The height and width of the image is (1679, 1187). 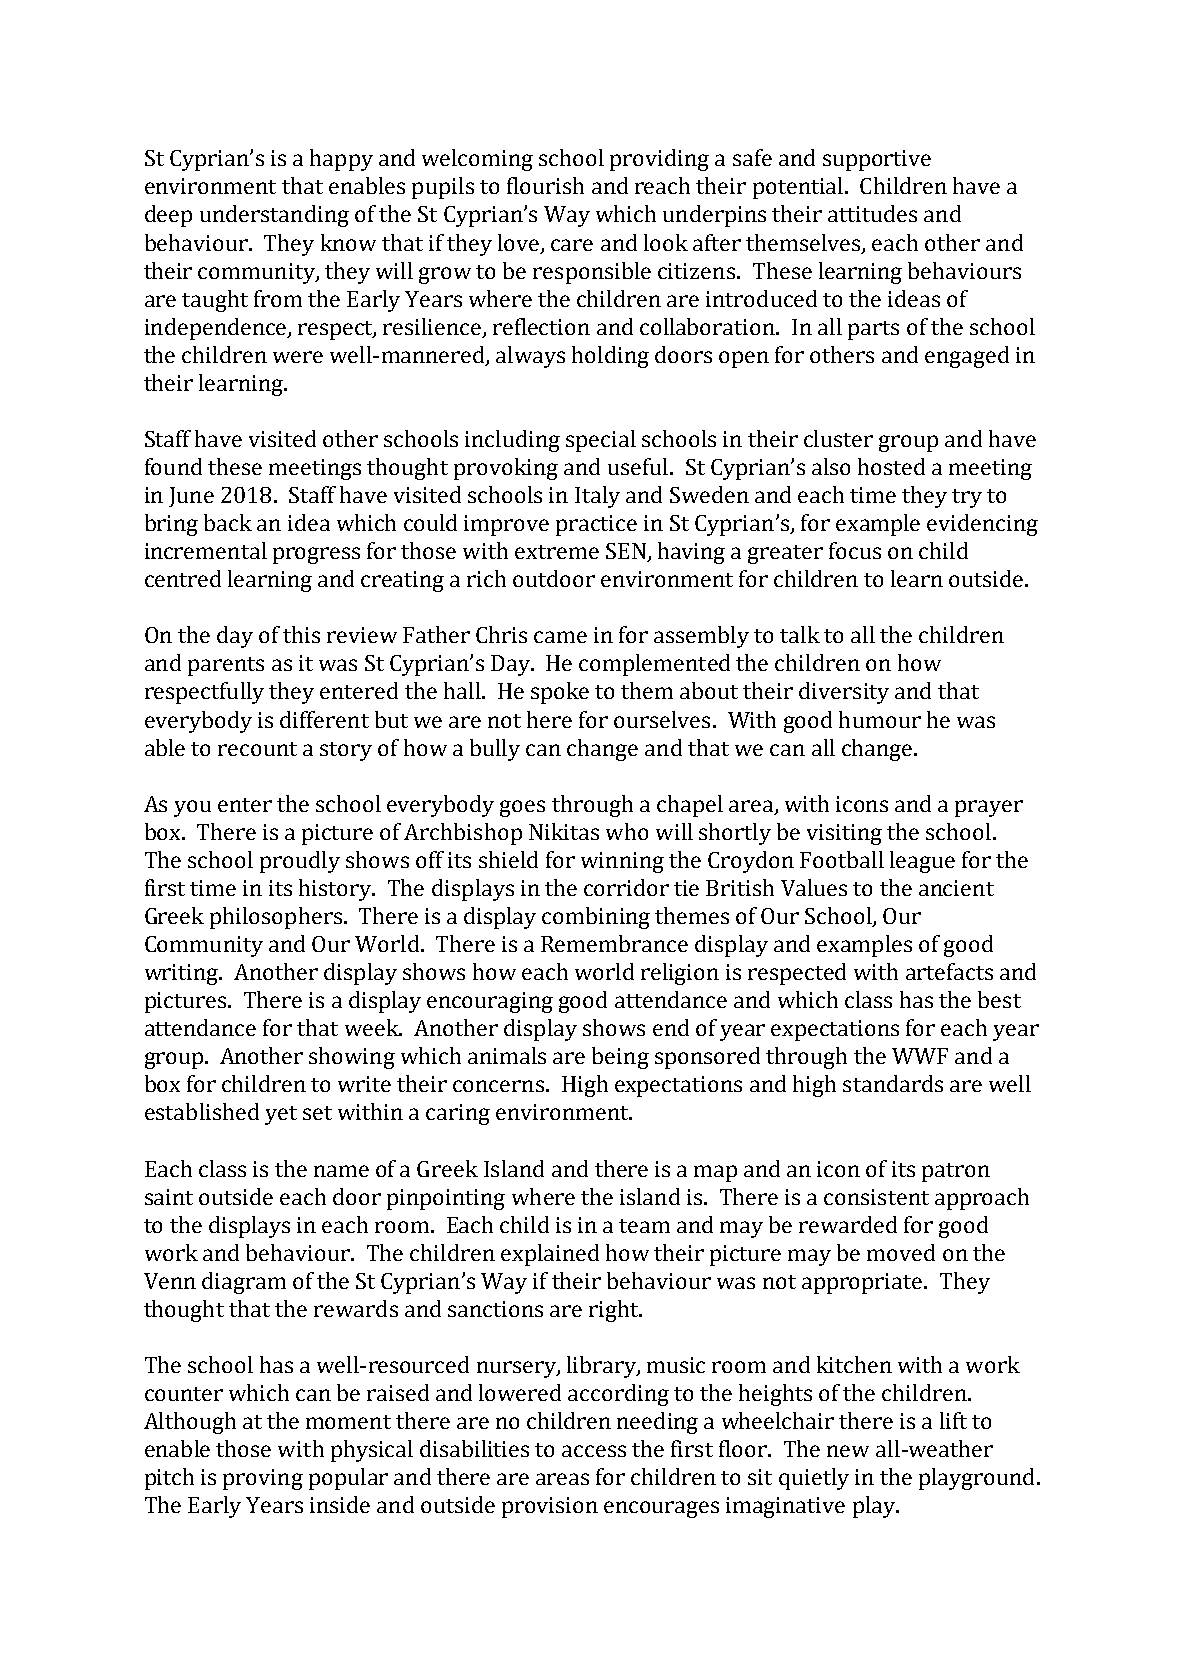 What do you see at coordinates (545, 185) in the image?
I see `flourish` at bounding box center [545, 185].
